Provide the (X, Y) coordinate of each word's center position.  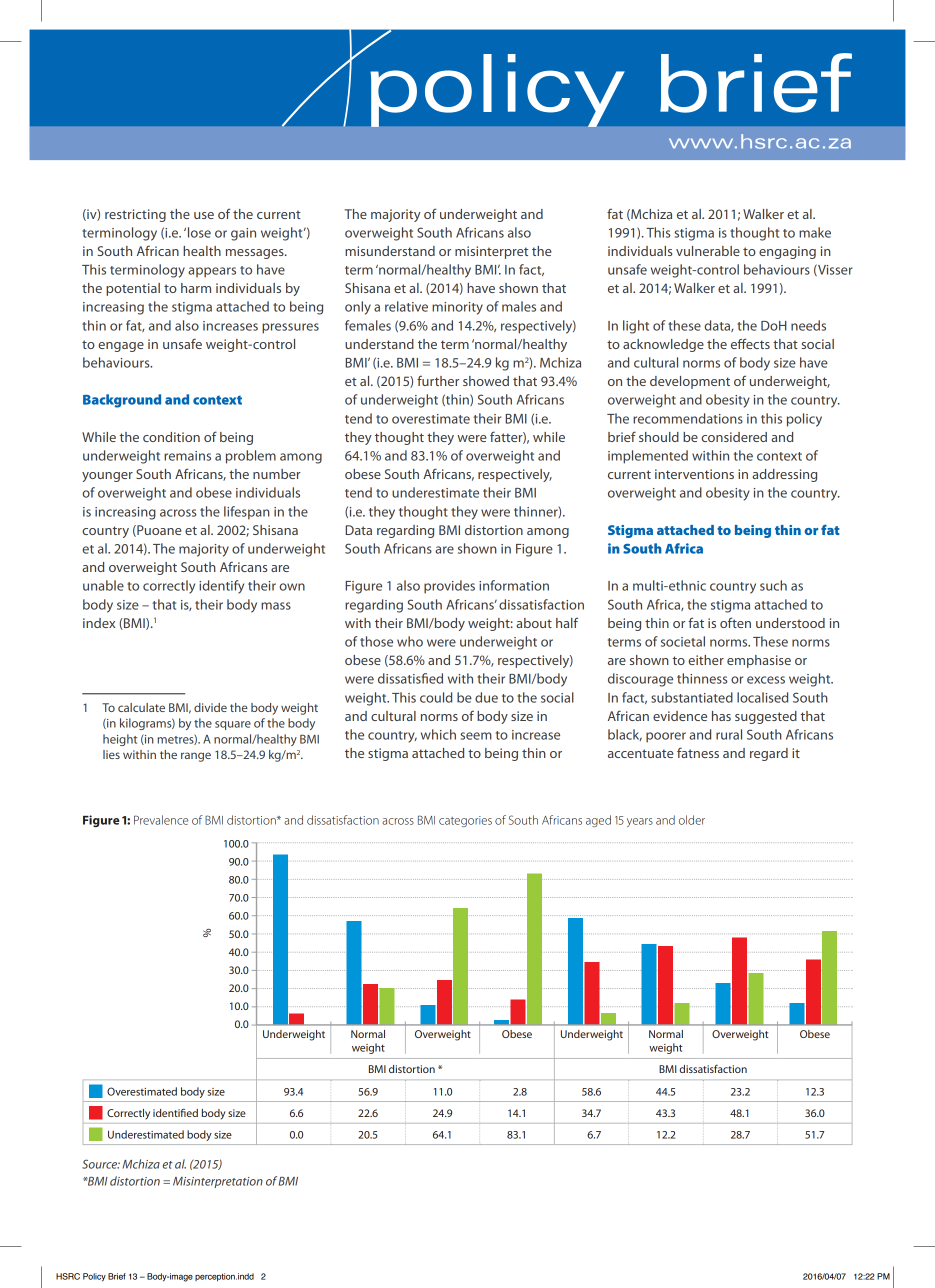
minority (457, 308)
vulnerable (708, 251)
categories (465, 821)
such (773, 585)
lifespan (247, 513)
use (204, 215)
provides (449, 587)
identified (175, 1112)
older (692, 820)
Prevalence (161, 820)
